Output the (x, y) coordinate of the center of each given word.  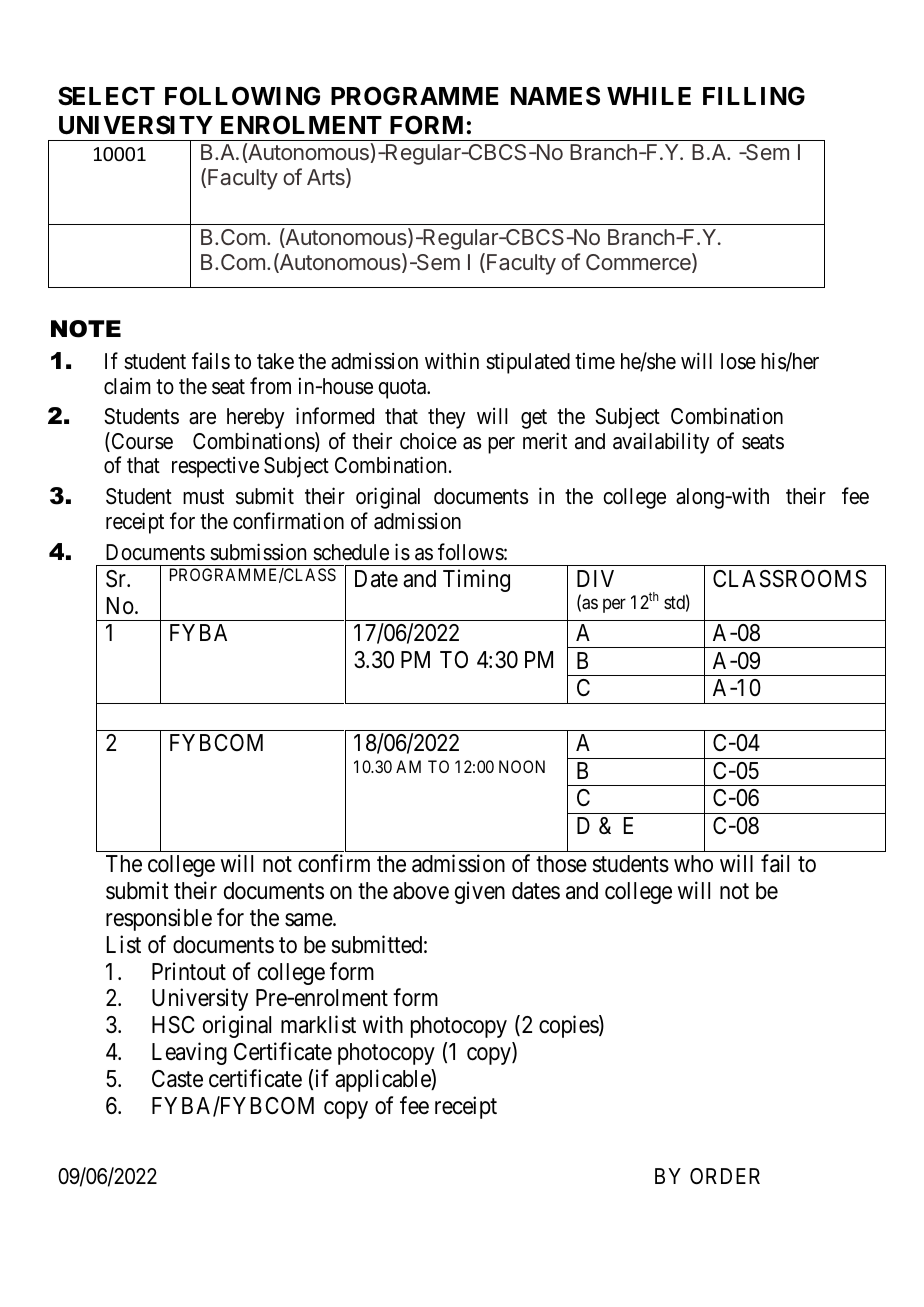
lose (738, 361)
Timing (476, 580)
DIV (595, 578)
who (693, 863)
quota (403, 389)
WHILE (649, 96)
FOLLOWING (242, 96)
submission (258, 552)
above (421, 891)
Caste (177, 1079)
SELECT (106, 96)
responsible (159, 919)
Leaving (189, 1053)
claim (127, 386)
